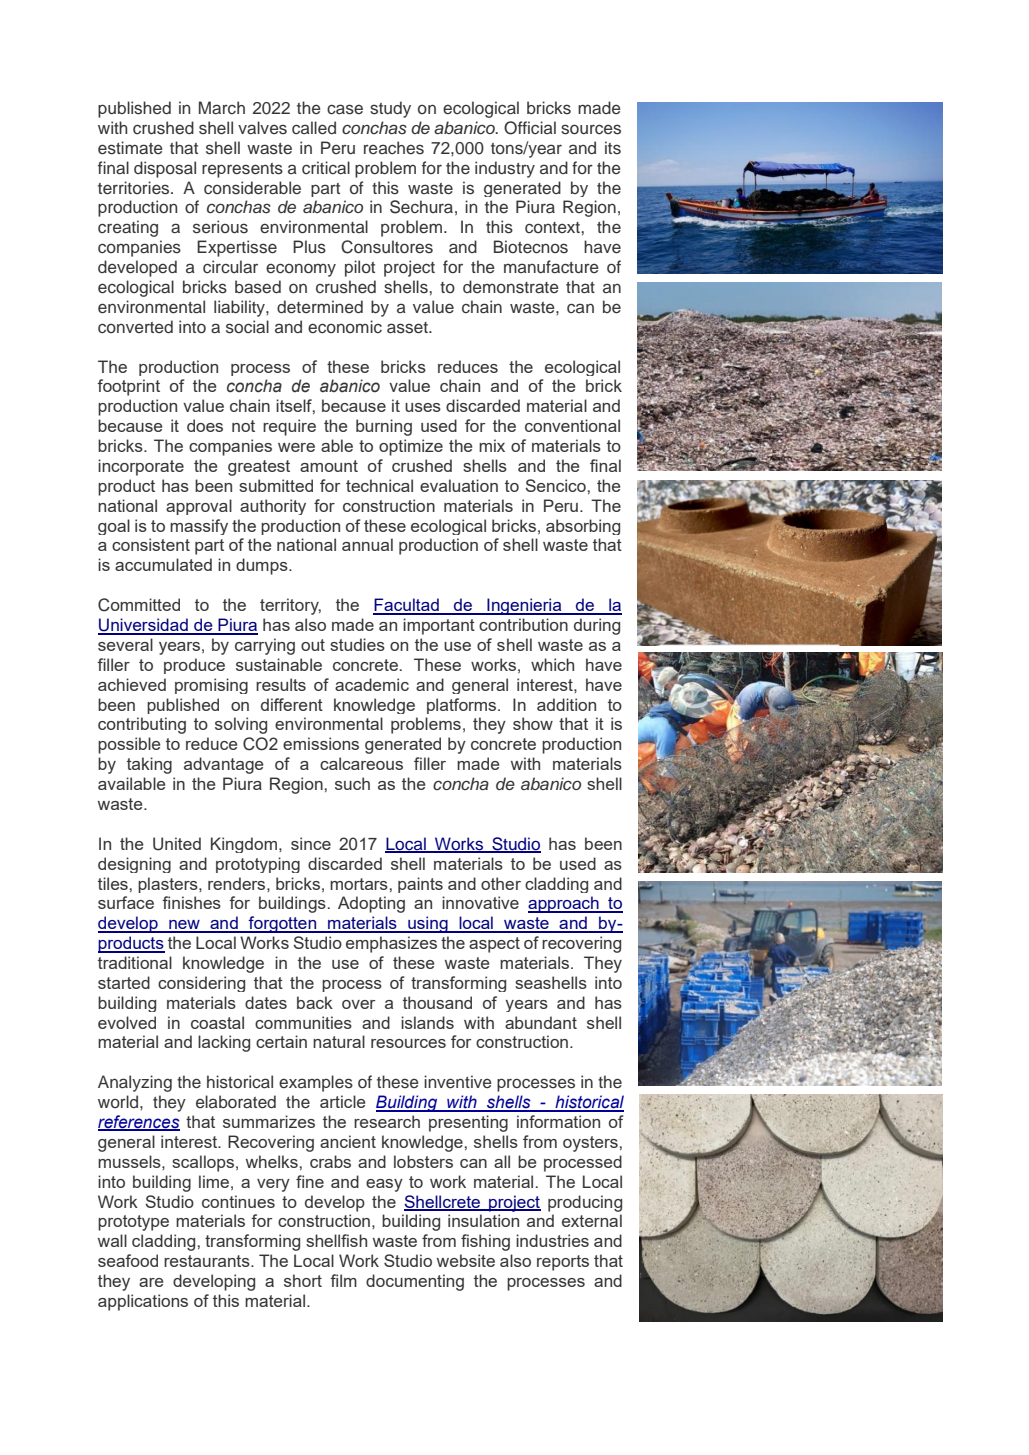 Image resolution: width=1029 pixels, height=1455 pixels. Describe the element at coordinates (533, 723) in the screenshot. I see `show` at that location.
